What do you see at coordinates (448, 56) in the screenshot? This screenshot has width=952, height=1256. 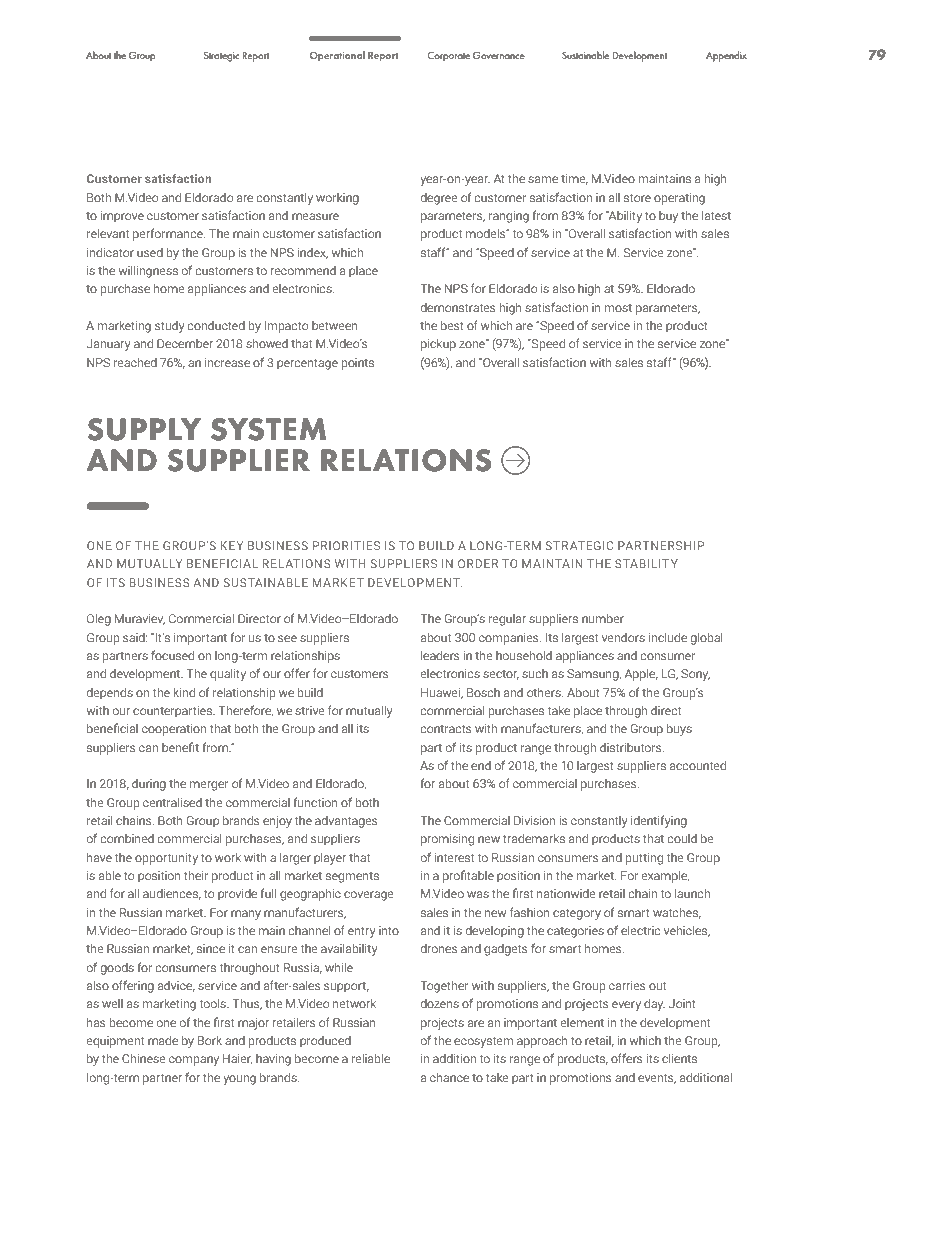 I see `Corporate` at bounding box center [448, 56].
